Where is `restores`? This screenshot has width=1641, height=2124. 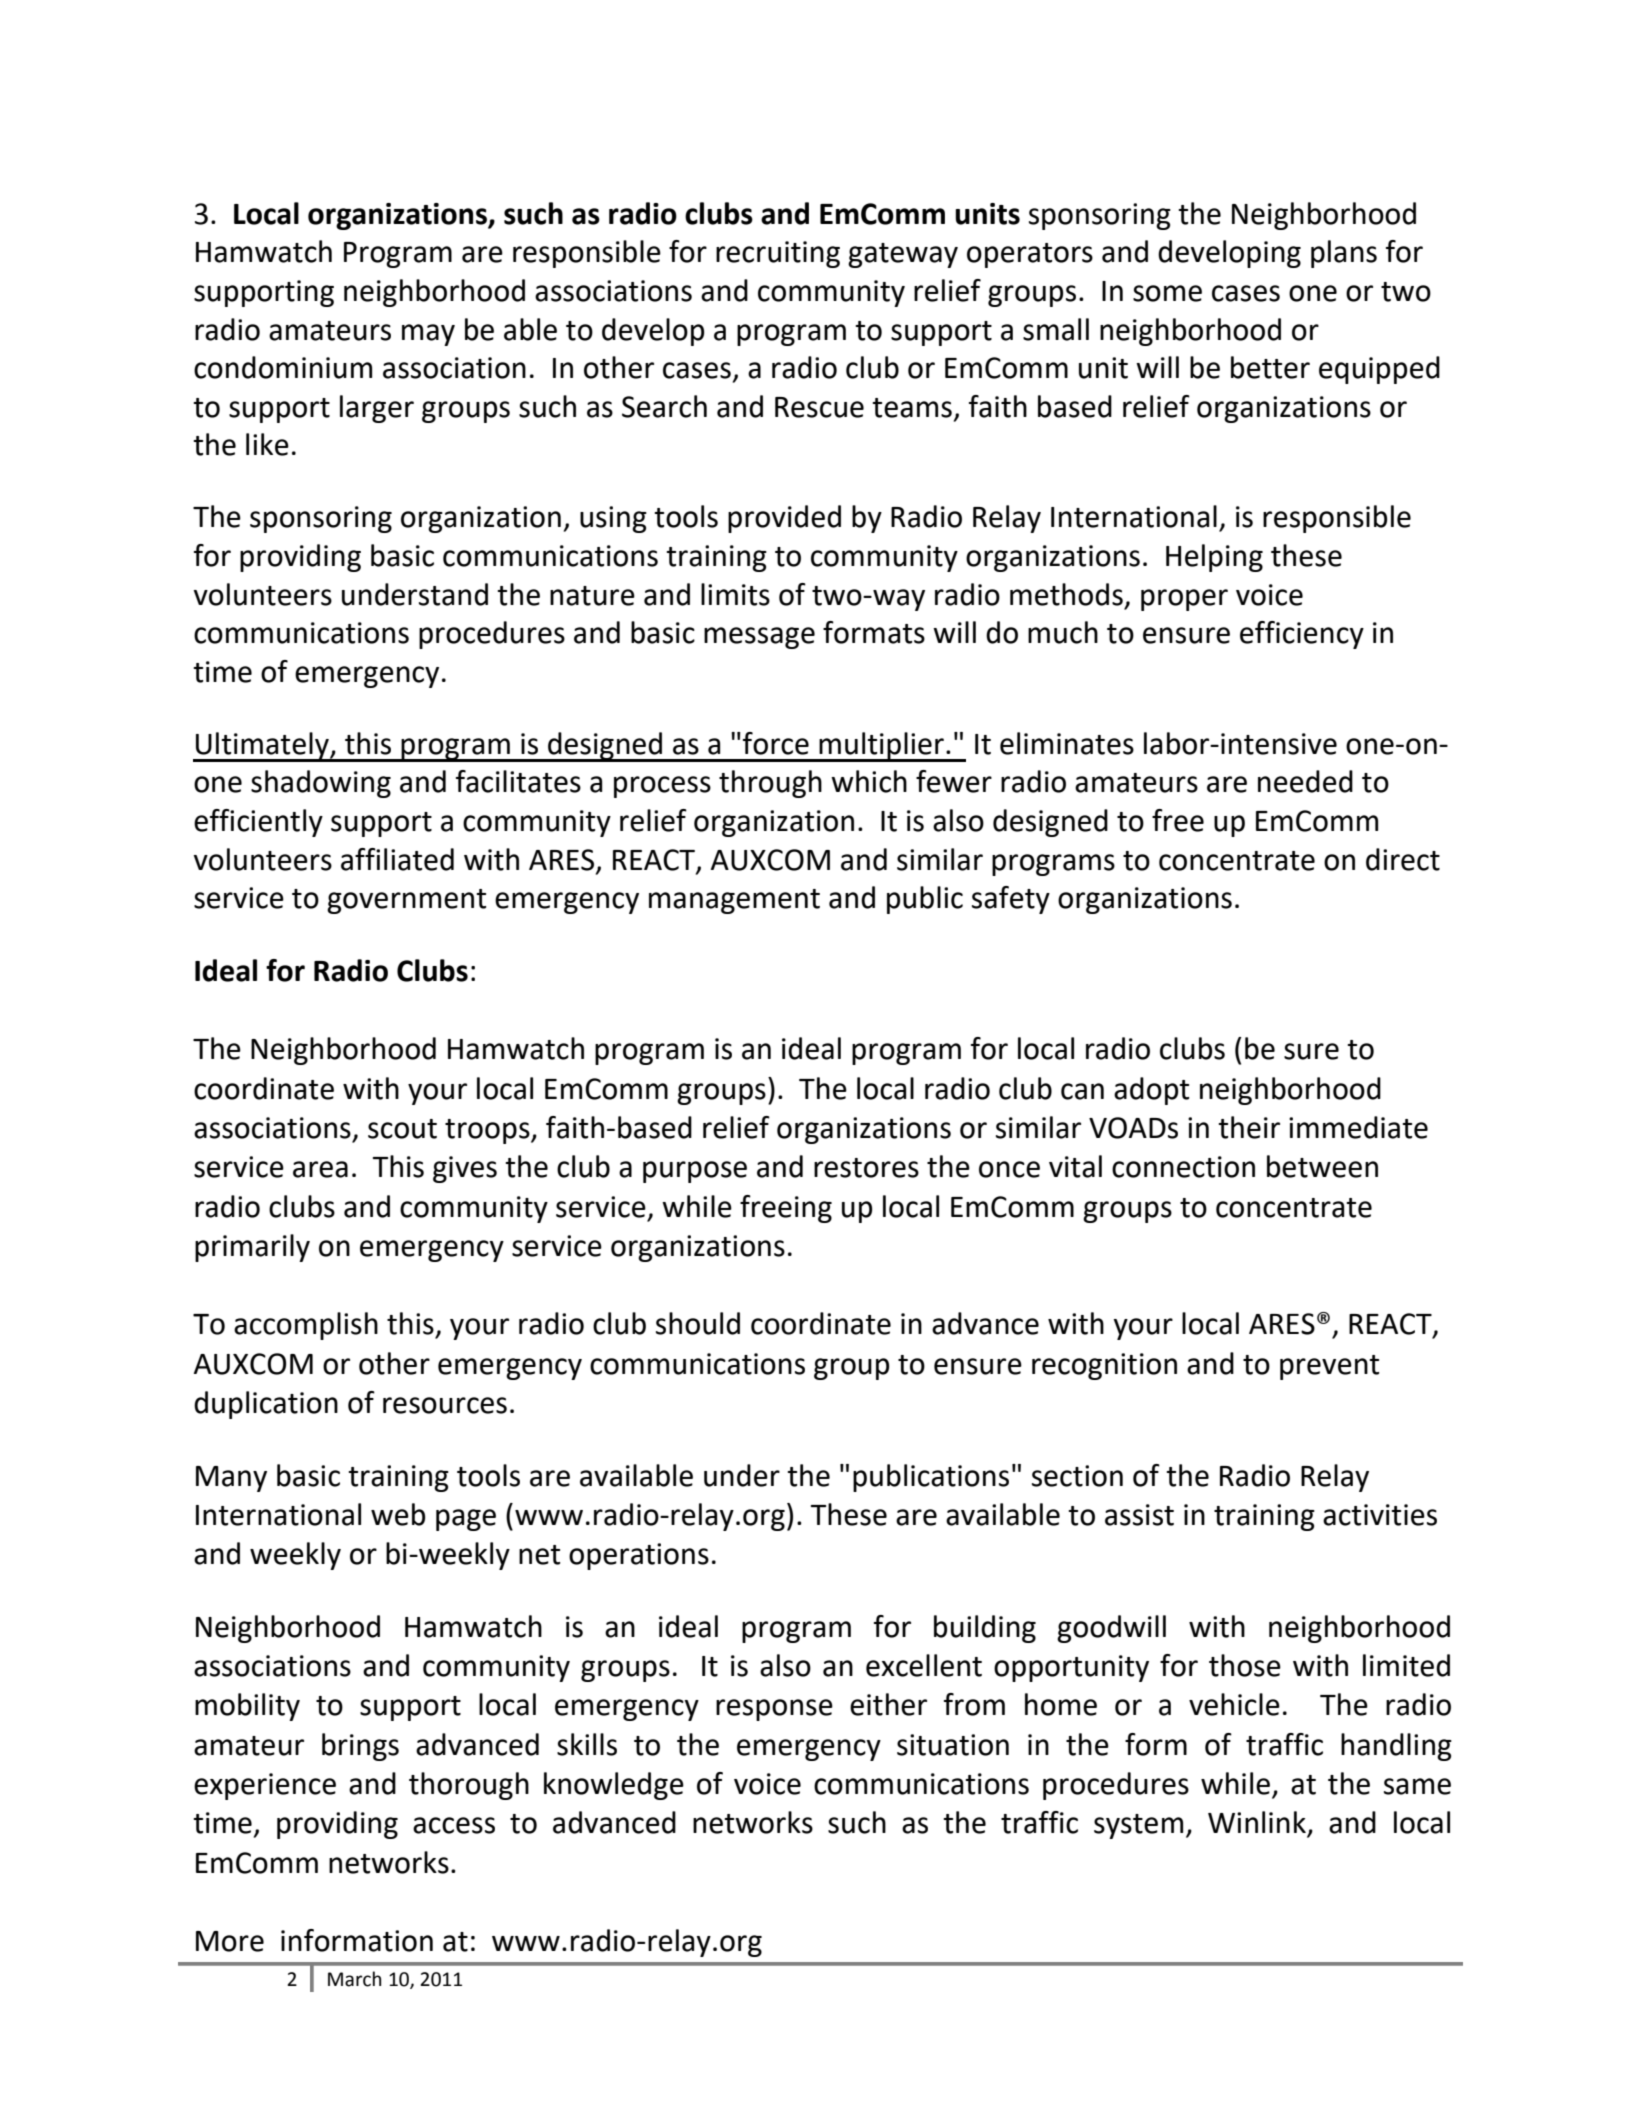
restores is located at coordinates (866, 1168).
